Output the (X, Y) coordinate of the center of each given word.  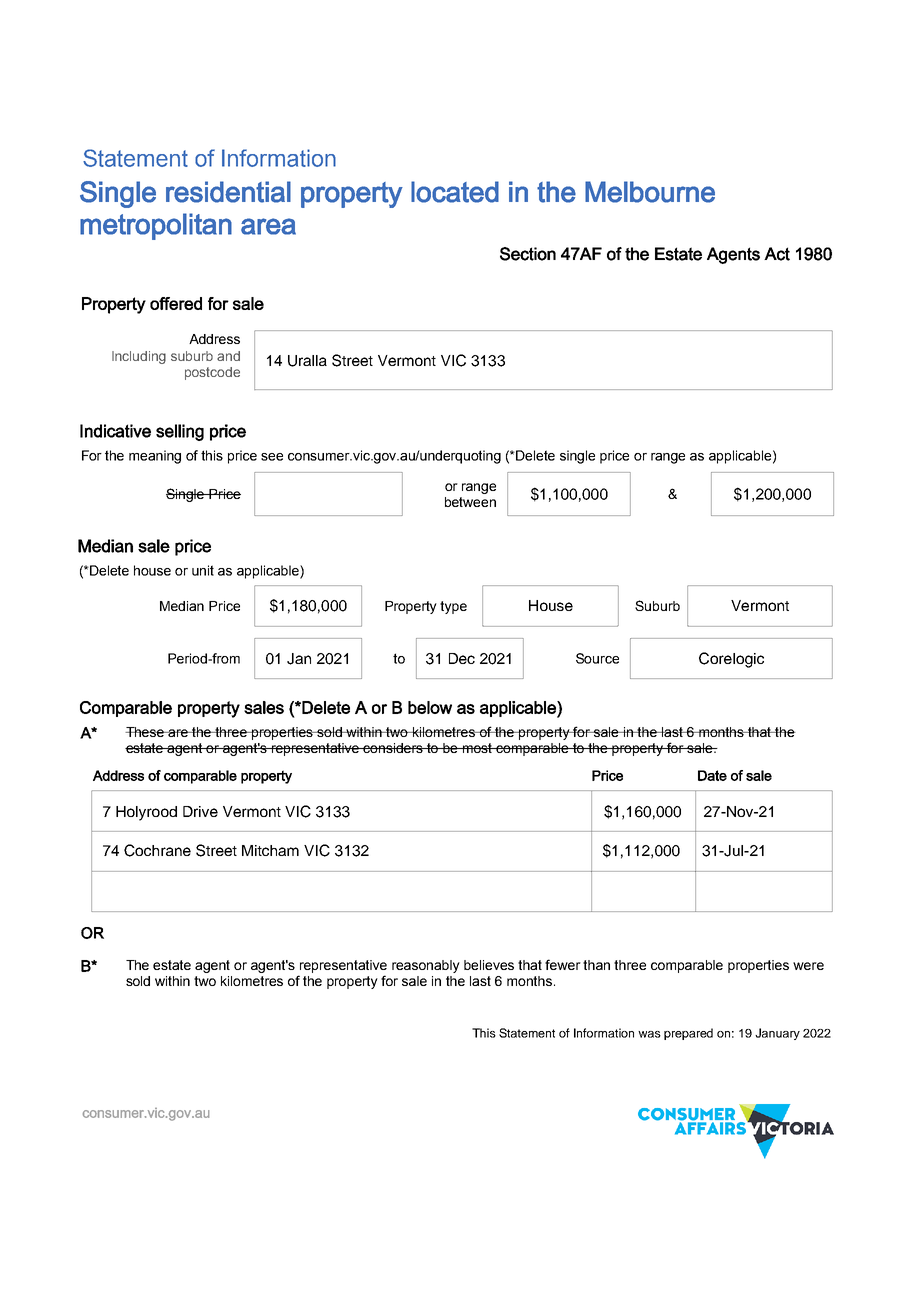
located (455, 192)
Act (777, 254)
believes (489, 965)
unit (203, 570)
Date (712, 775)
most (478, 748)
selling (180, 432)
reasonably (426, 966)
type (453, 607)
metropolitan (156, 226)
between (470, 502)
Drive (200, 811)
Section (528, 254)
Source (597, 658)
